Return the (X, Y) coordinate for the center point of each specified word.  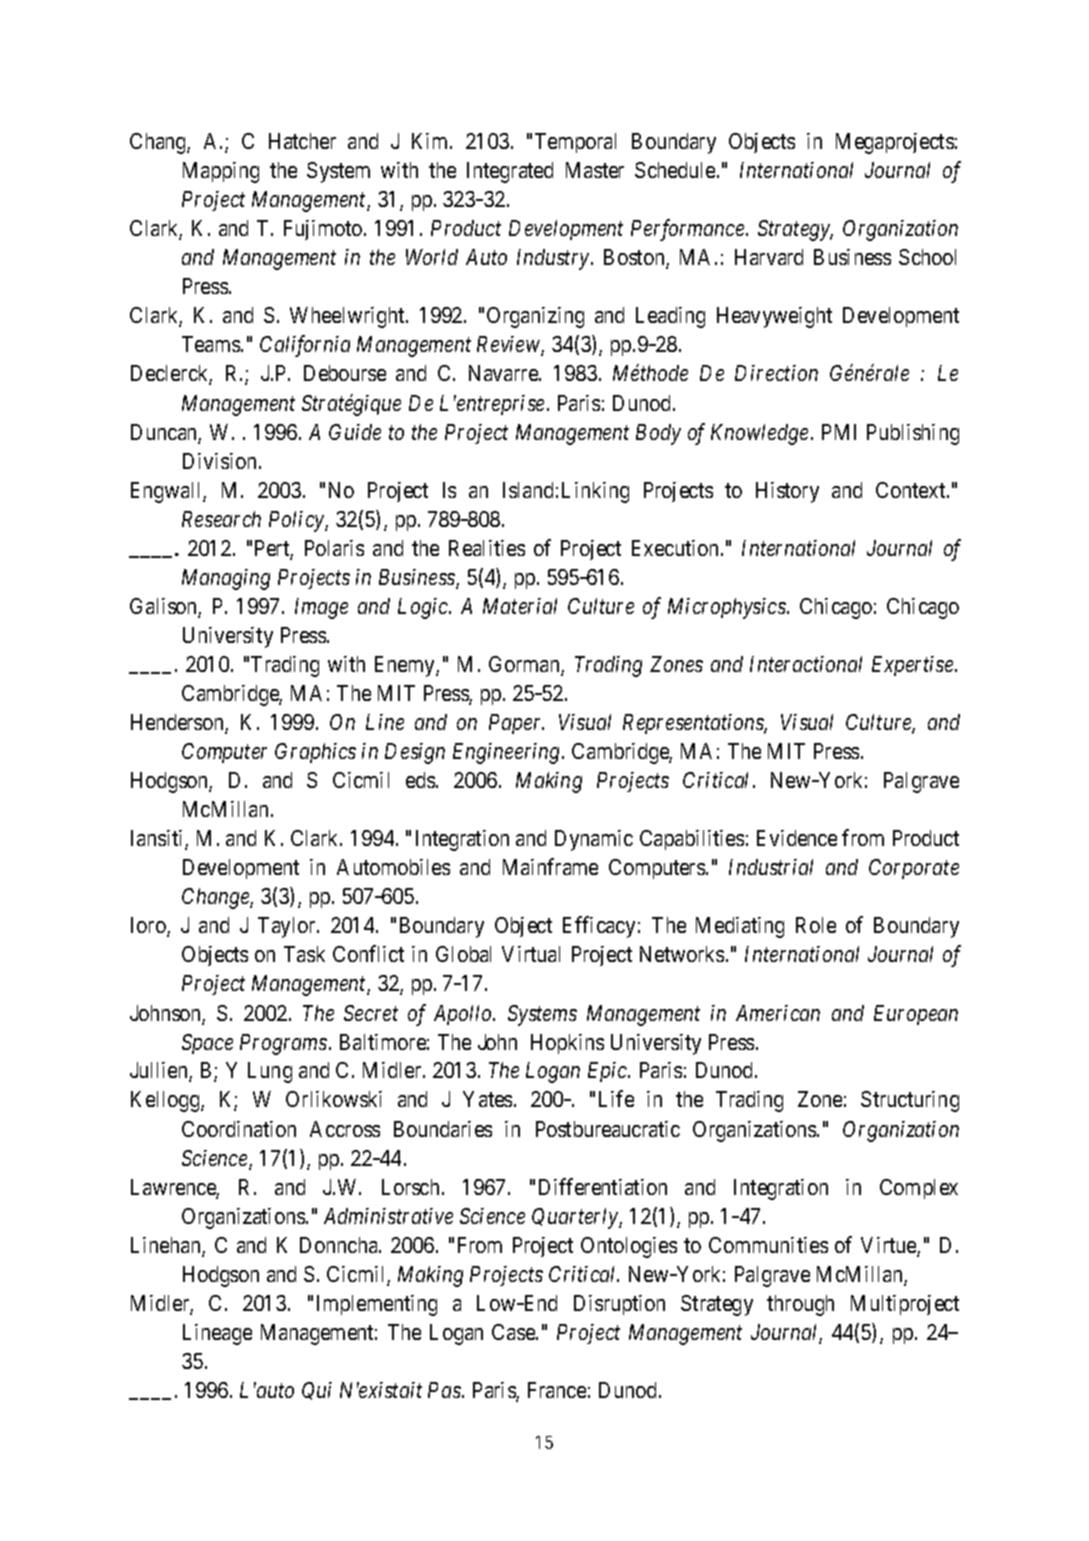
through (800, 1305)
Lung (270, 1072)
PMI (839, 432)
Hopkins (567, 1044)
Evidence (797, 838)
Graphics (315, 753)
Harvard (769, 257)
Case (514, 1332)
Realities (487, 548)
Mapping (221, 172)
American (778, 1013)
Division (219, 461)
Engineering (508, 753)
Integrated (510, 172)
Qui (317, 1391)
